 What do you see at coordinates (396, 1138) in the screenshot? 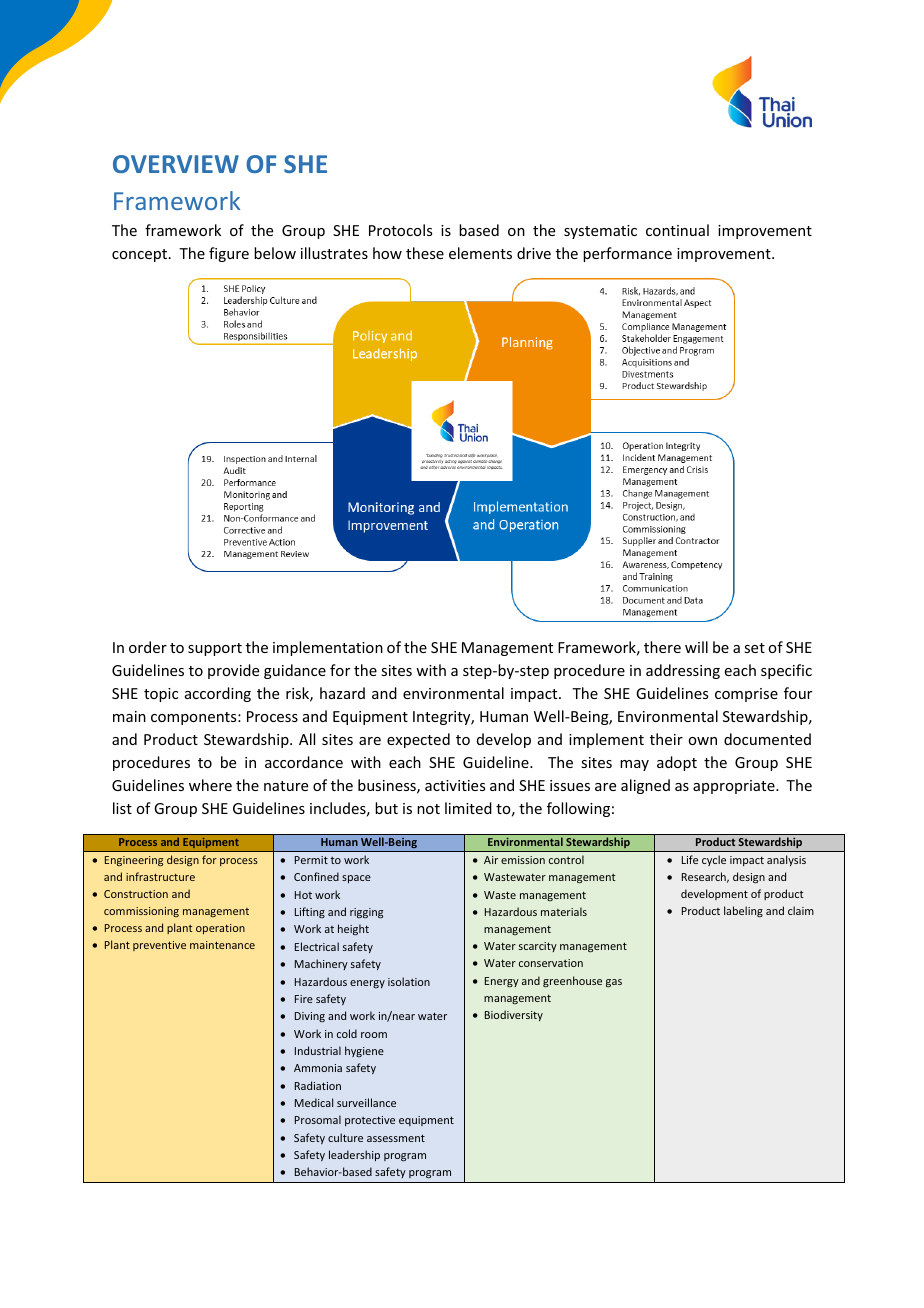
I see `assessment` at bounding box center [396, 1138].
